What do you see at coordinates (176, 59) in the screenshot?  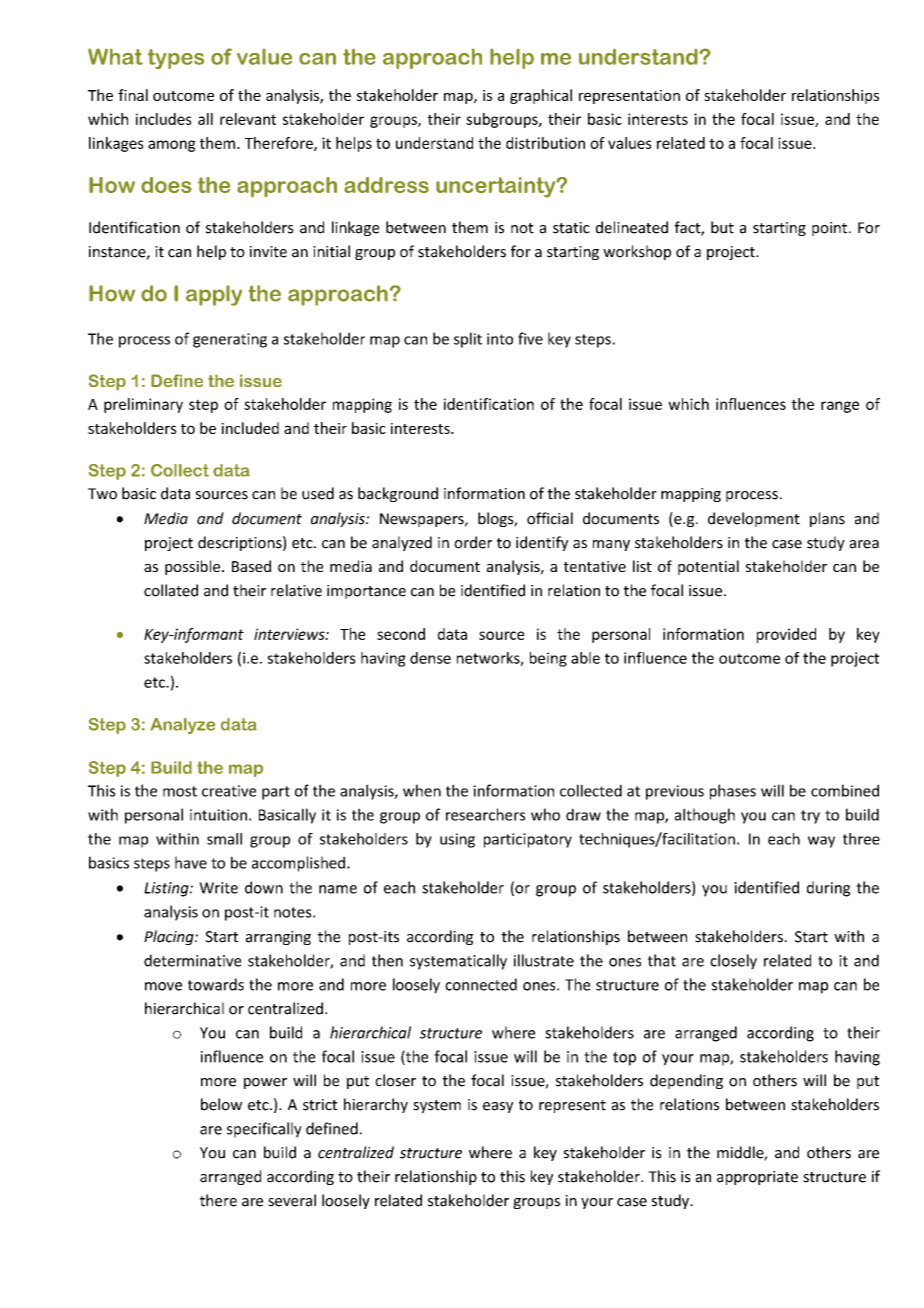 I see `types` at bounding box center [176, 59].
